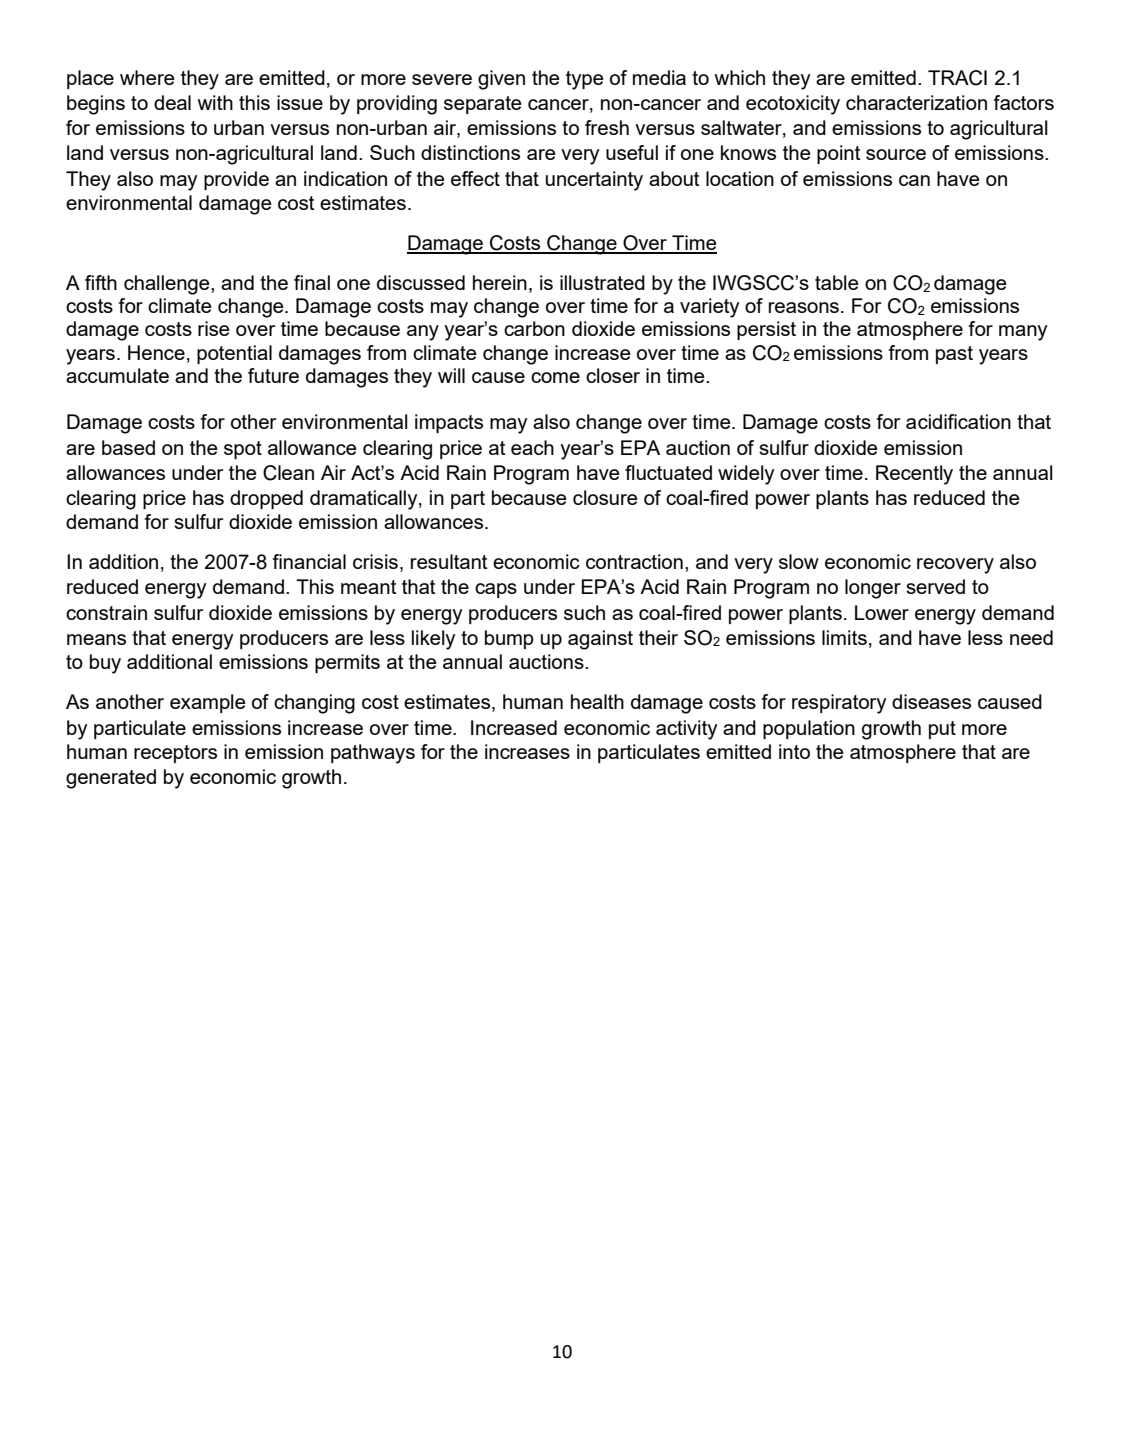 The height and width of the document is (1454, 1124). What do you see at coordinates (687, 730) in the document?
I see `activity` at bounding box center [687, 730].
